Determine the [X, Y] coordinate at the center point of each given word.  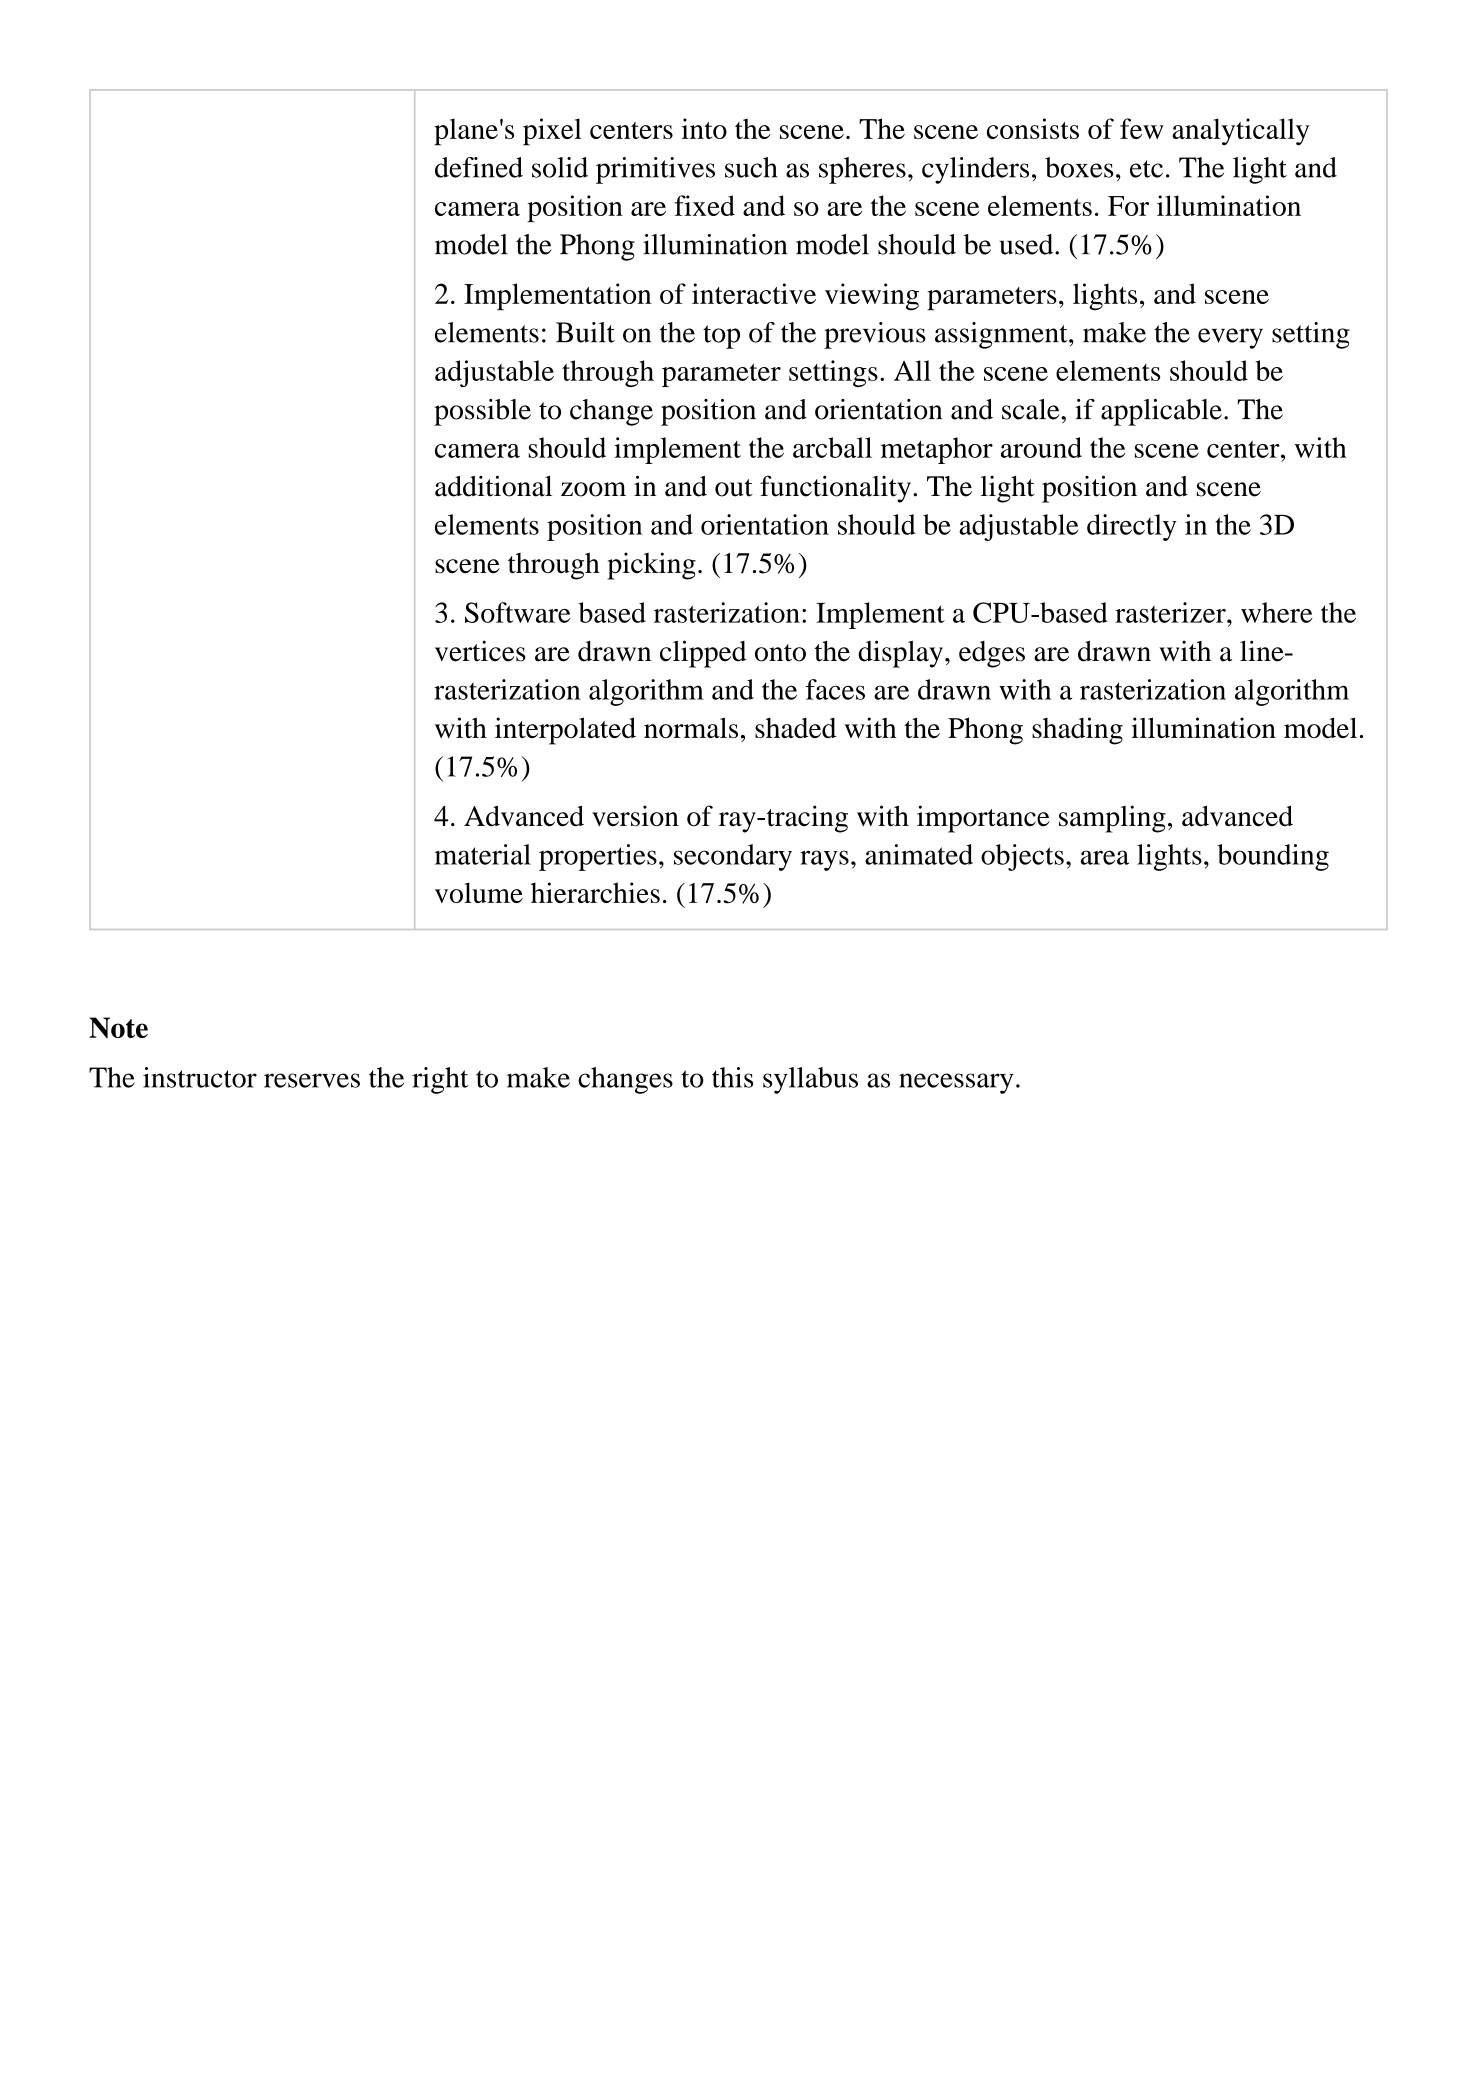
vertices [480, 651]
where [1276, 612]
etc [1146, 169]
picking [651, 566]
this [733, 1077]
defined [479, 167]
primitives [655, 170]
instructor [200, 1077]
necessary [956, 1083]
